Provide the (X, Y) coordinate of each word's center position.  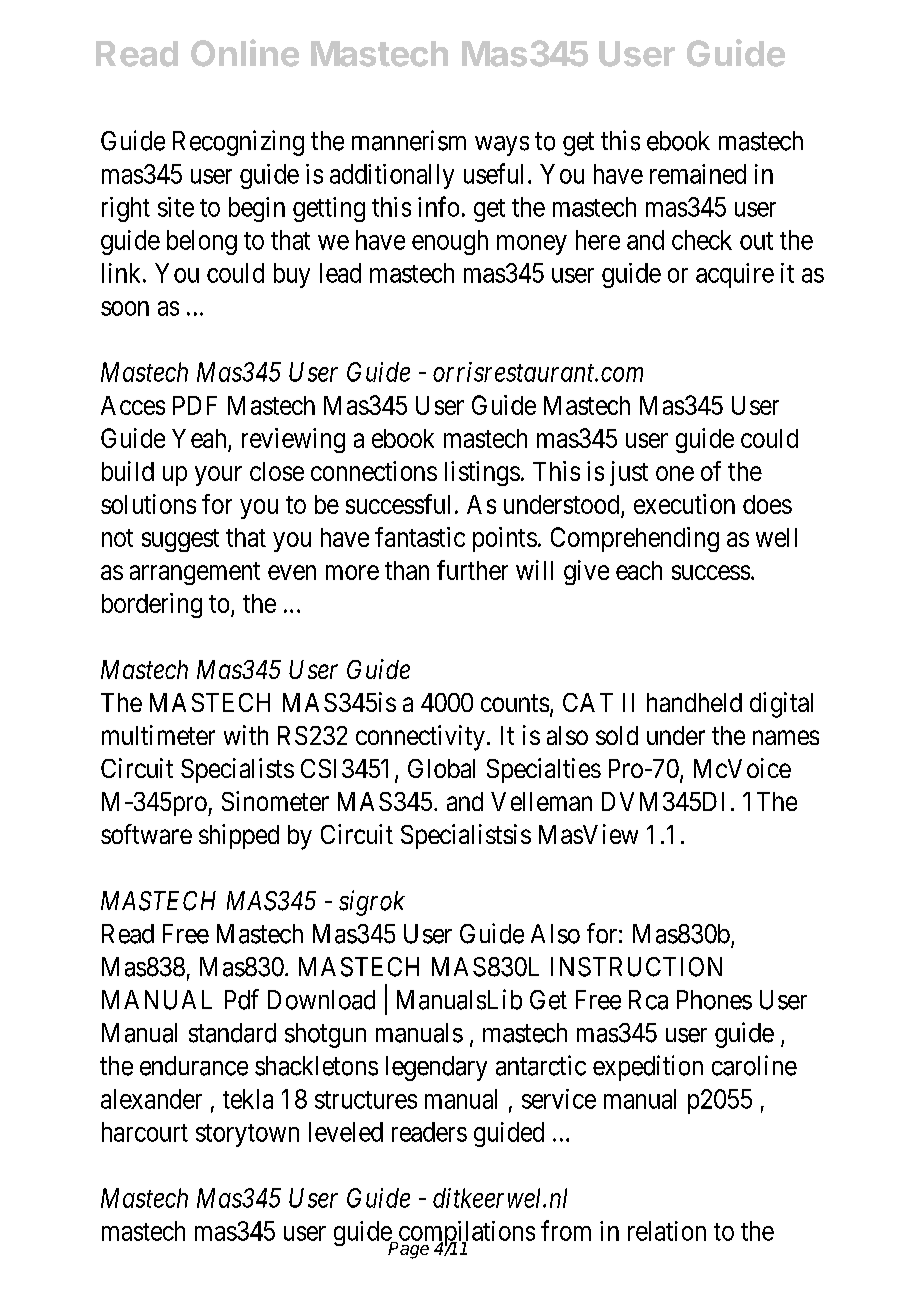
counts (515, 703)
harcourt (145, 1132)
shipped (239, 836)
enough (450, 242)
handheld (694, 702)
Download (321, 1000)
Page (408, 1249)
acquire (735, 275)
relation (667, 1231)
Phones (714, 1000)
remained (698, 174)
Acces (133, 405)
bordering (152, 605)
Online (245, 53)
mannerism (409, 140)
